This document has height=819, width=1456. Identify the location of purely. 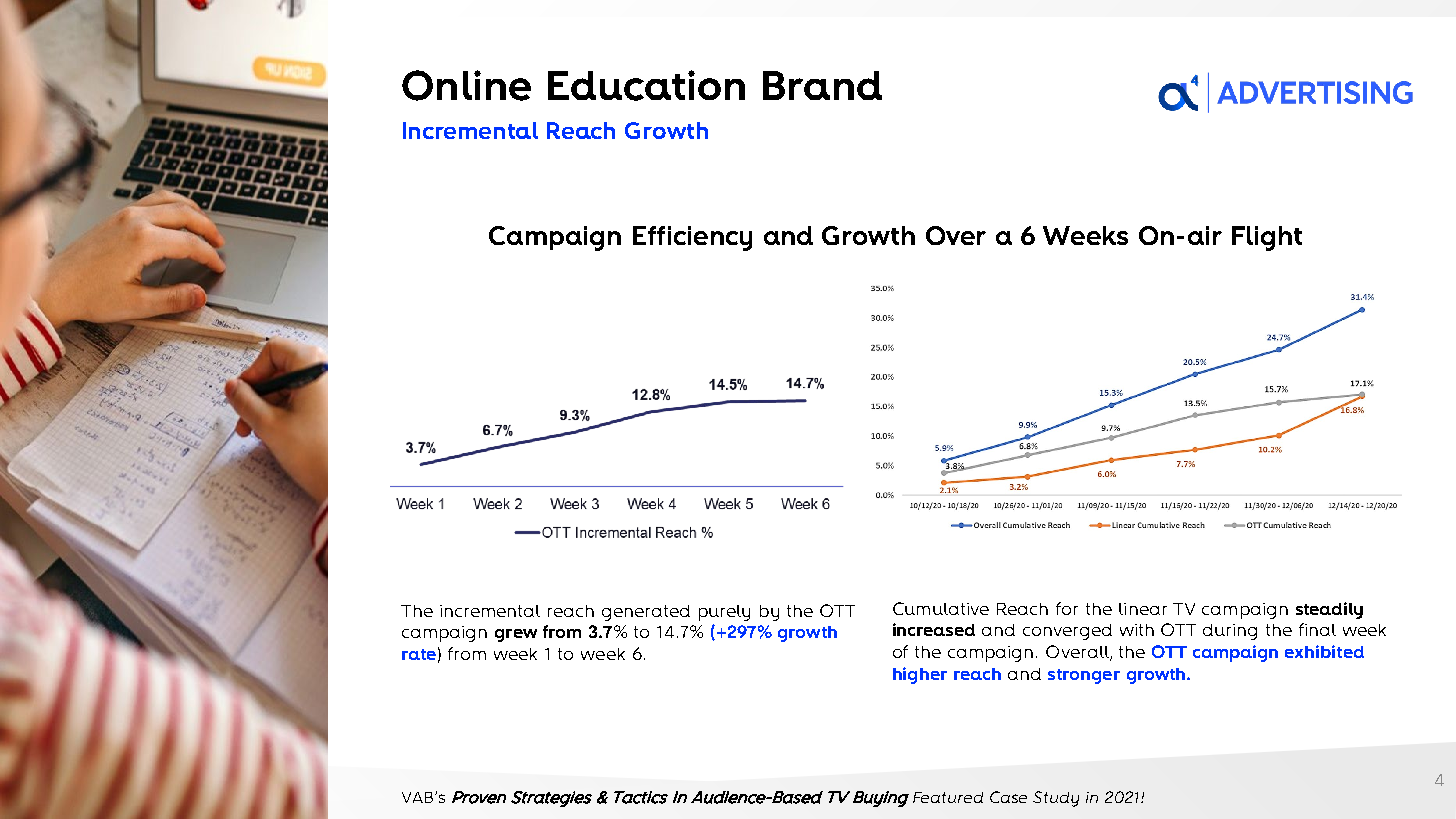
(724, 613).
